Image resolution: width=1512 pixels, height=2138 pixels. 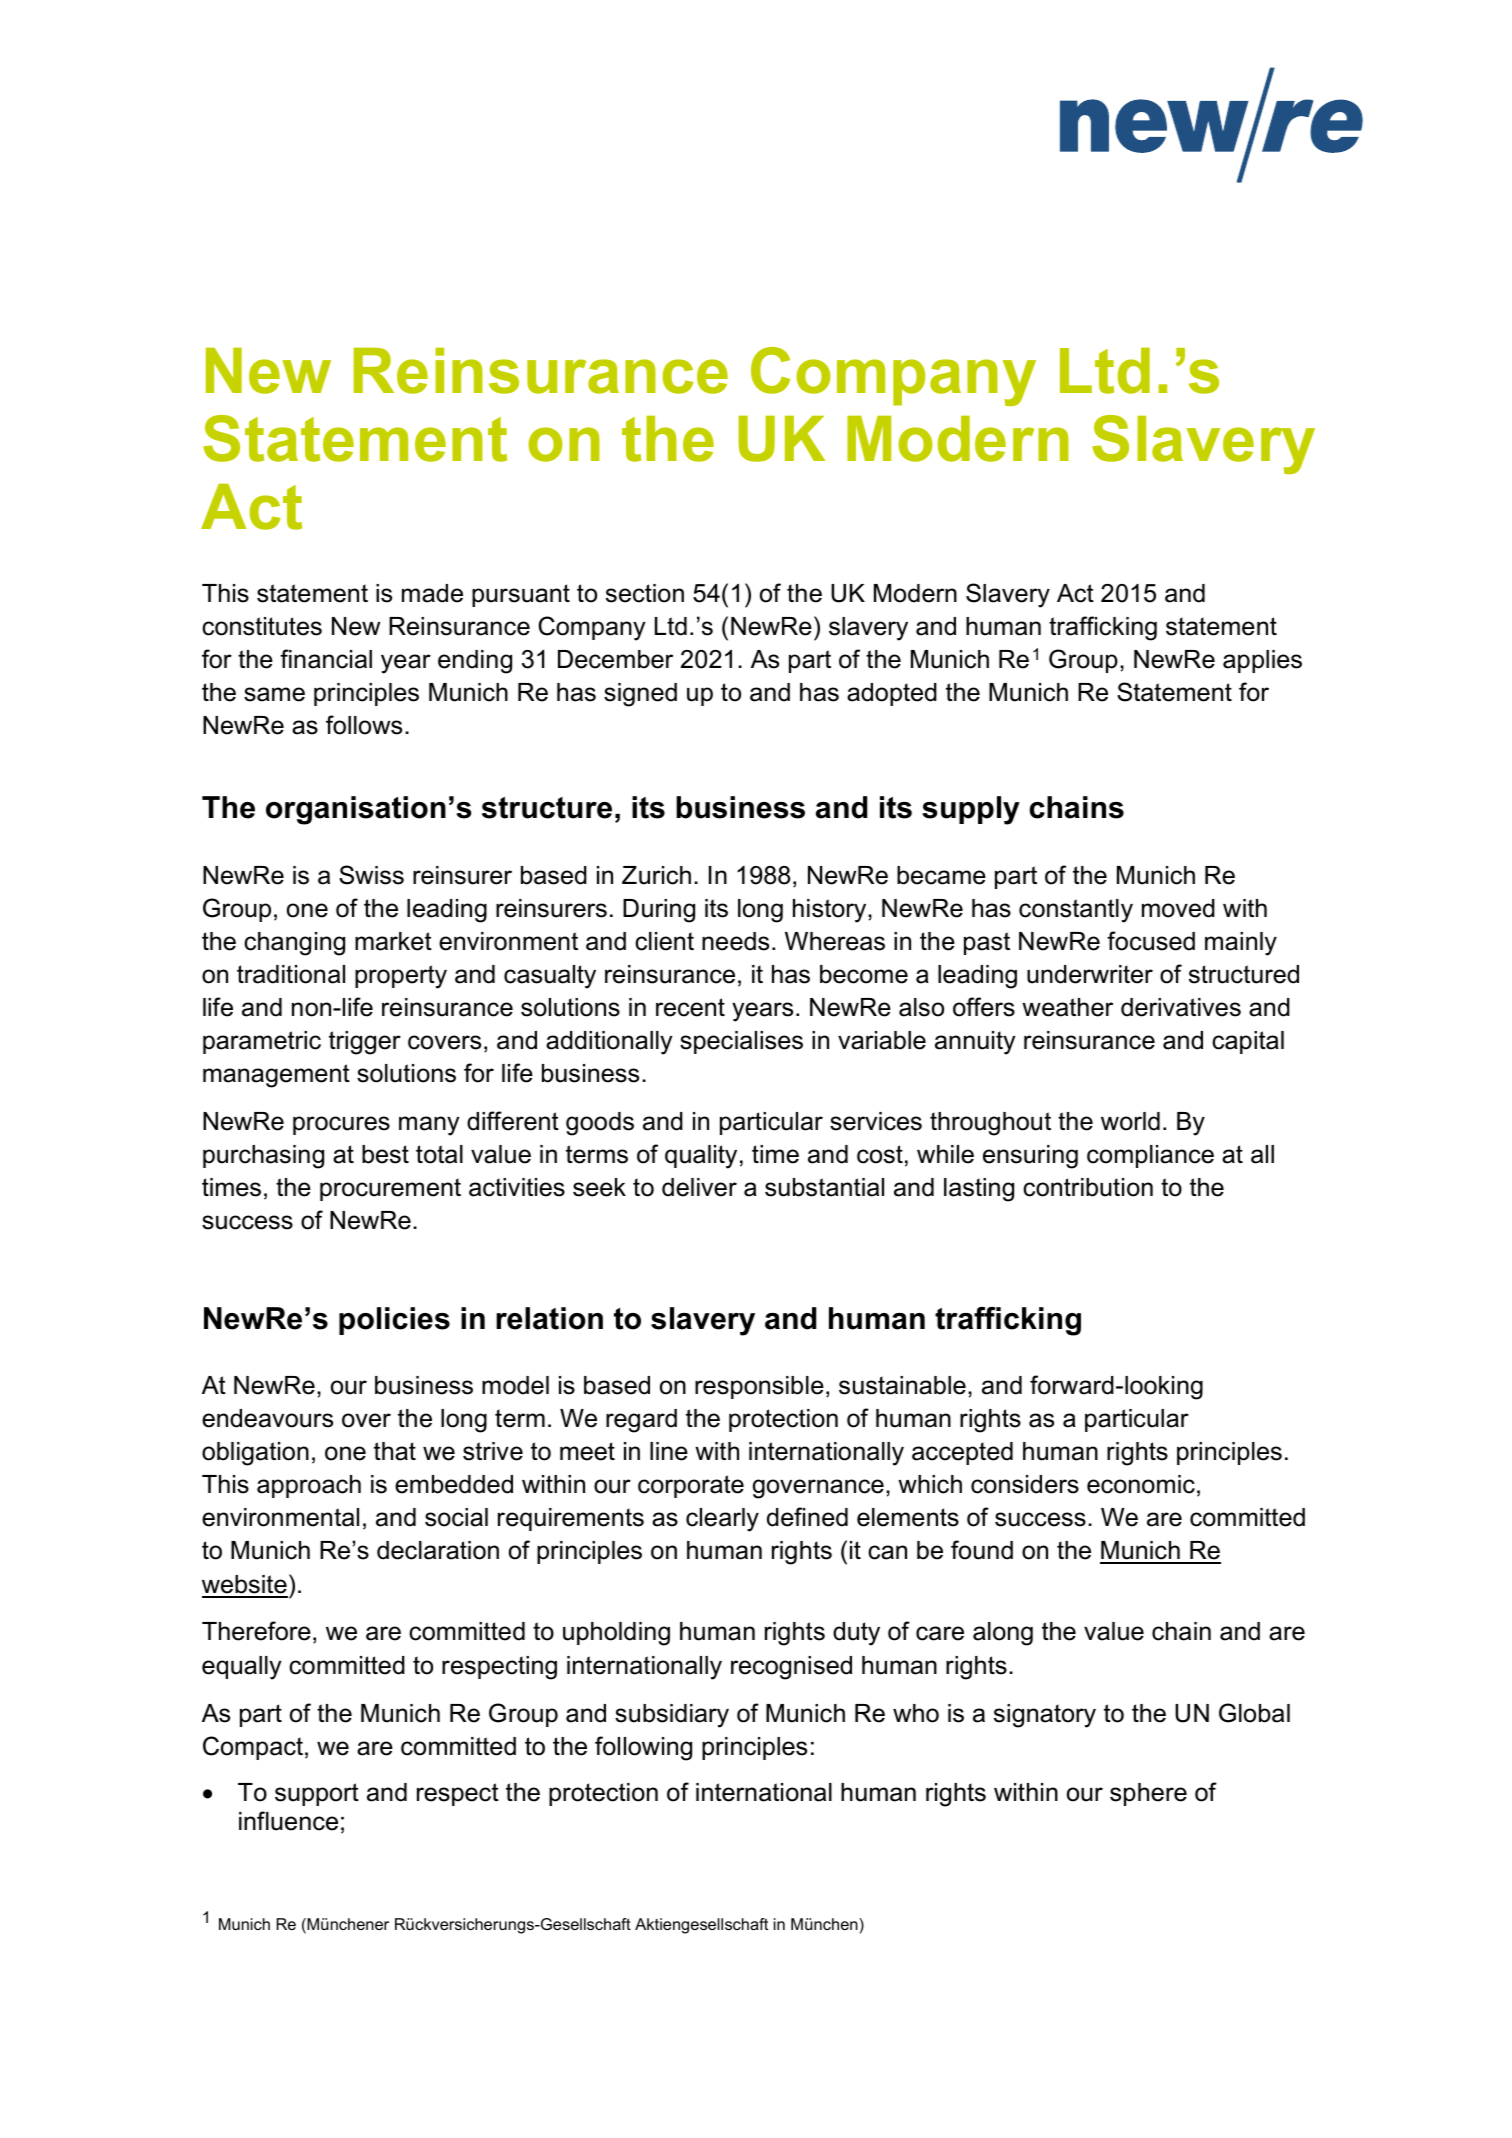 What do you see at coordinates (1141, 1484) in the image?
I see `economic` at bounding box center [1141, 1484].
